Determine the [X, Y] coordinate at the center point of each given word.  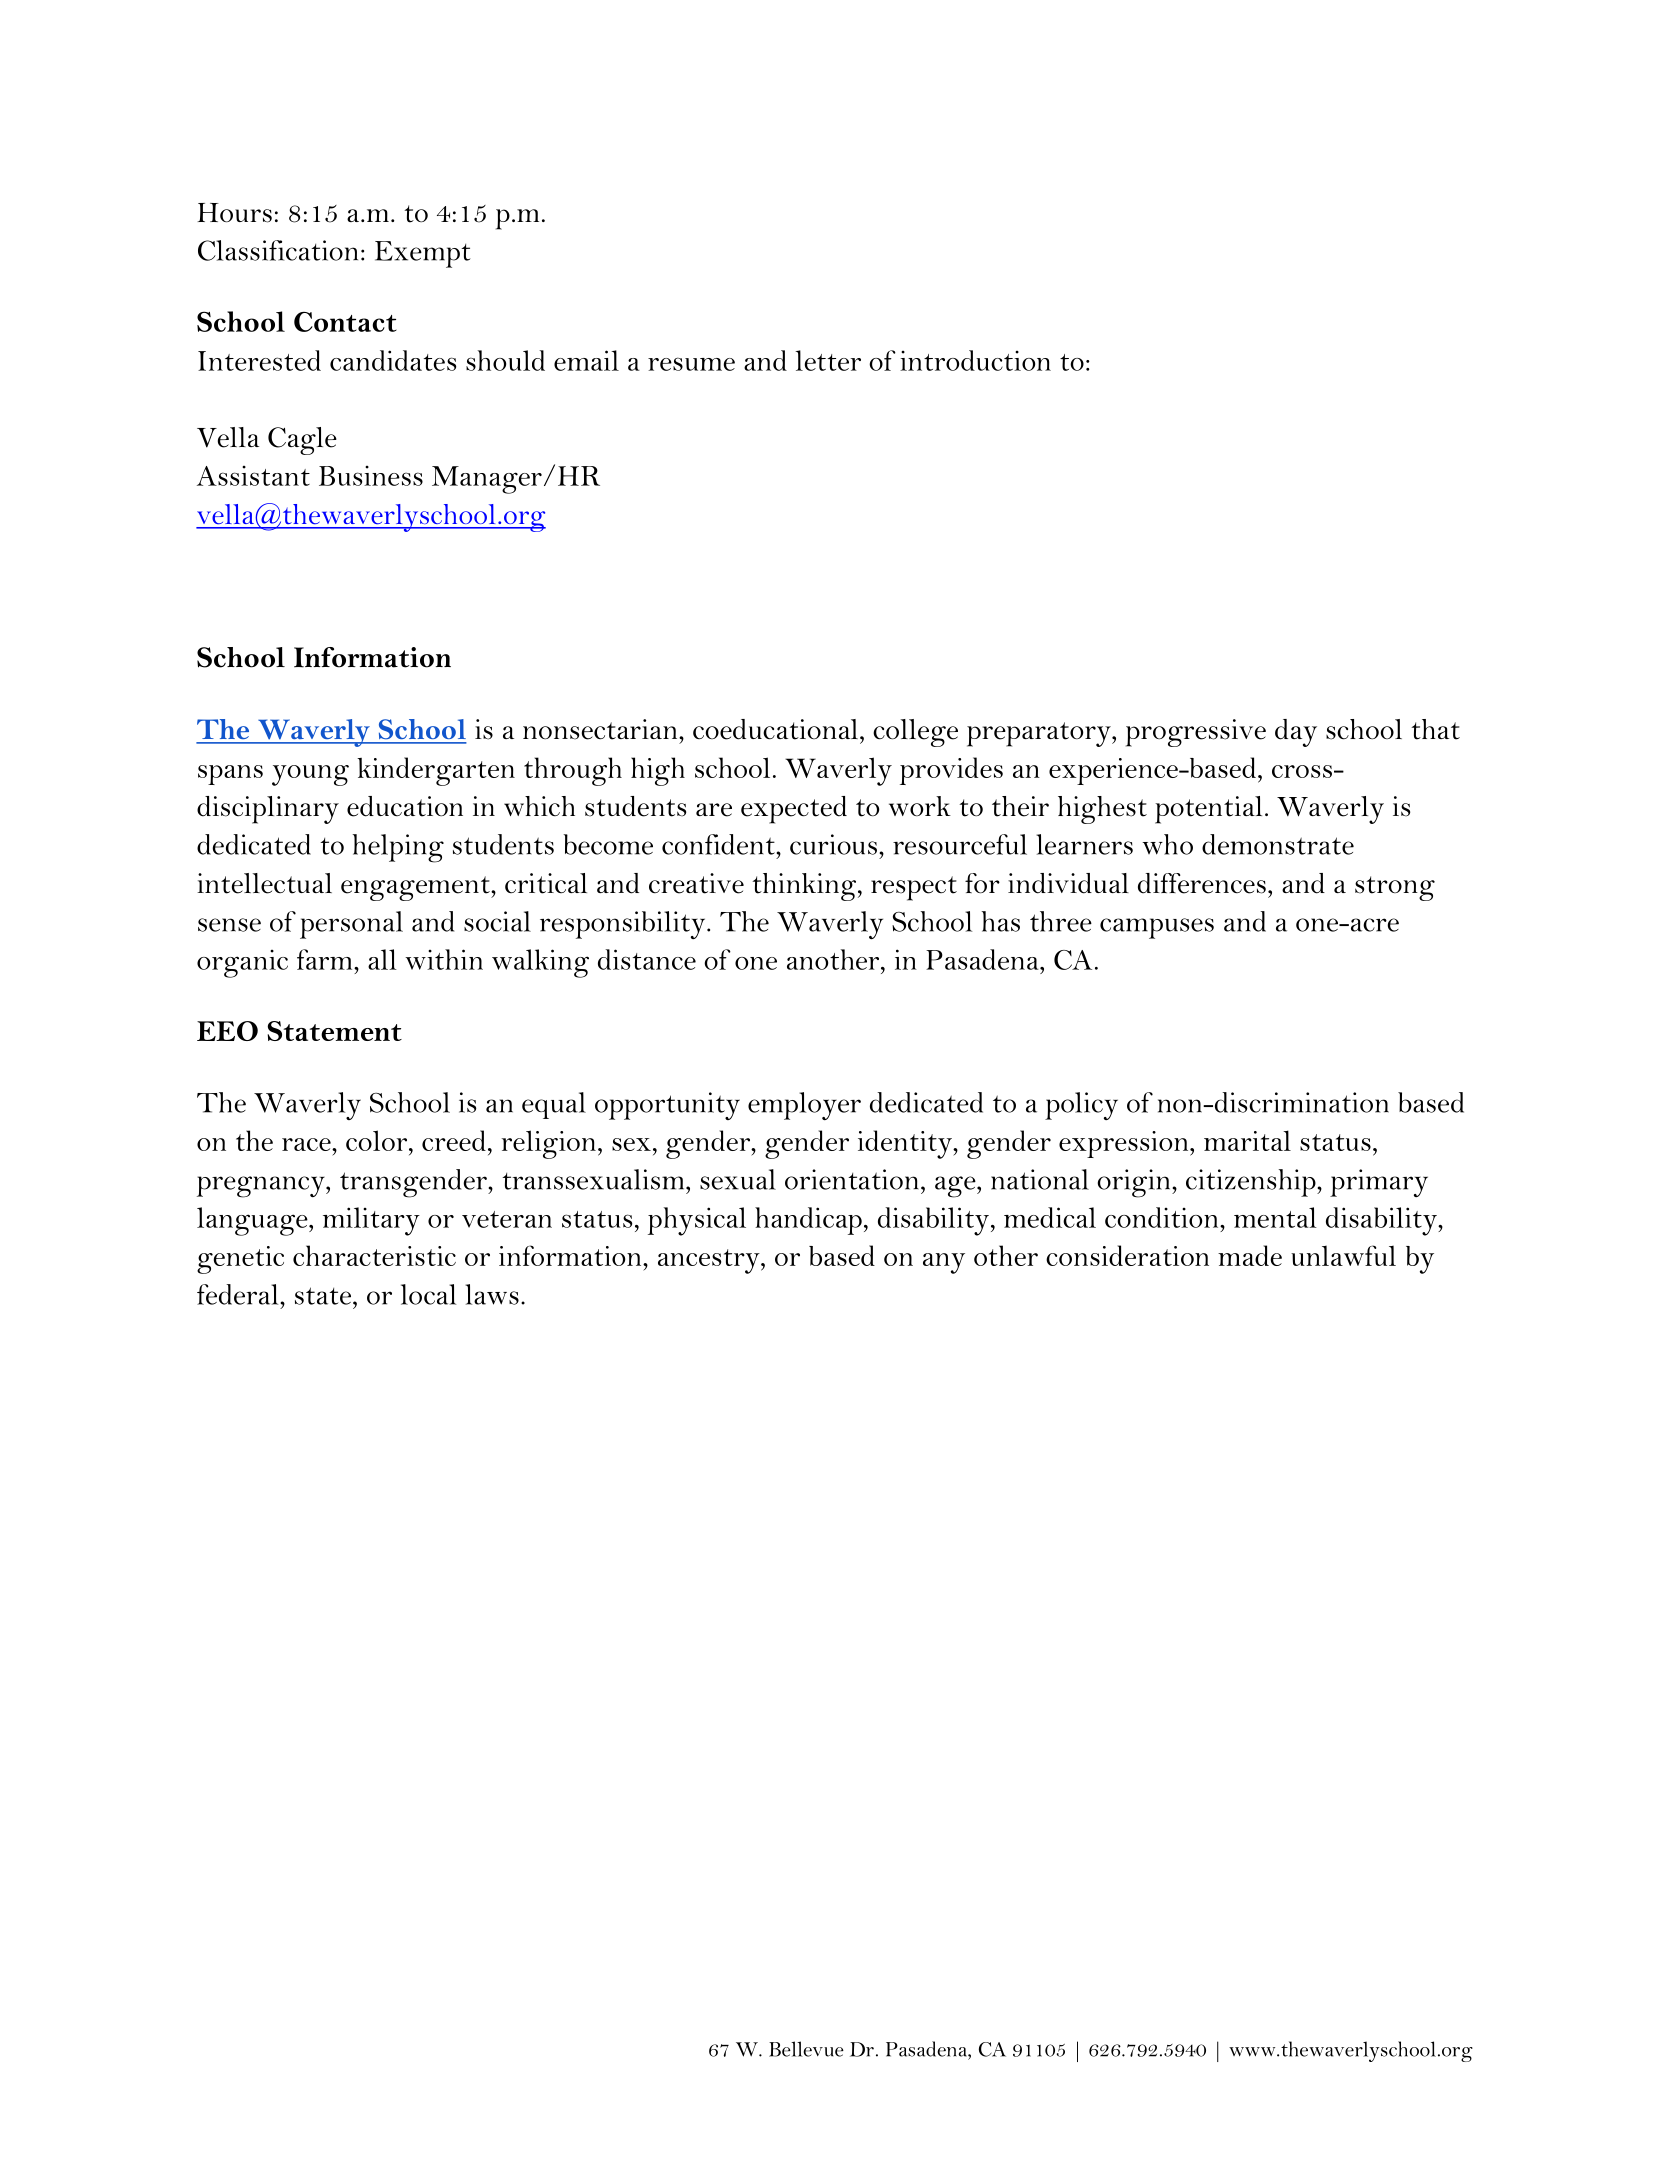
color [376, 1140]
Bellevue [806, 2049]
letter [828, 360]
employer [804, 1106]
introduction [975, 360]
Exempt [423, 254]
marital [1247, 1140]
